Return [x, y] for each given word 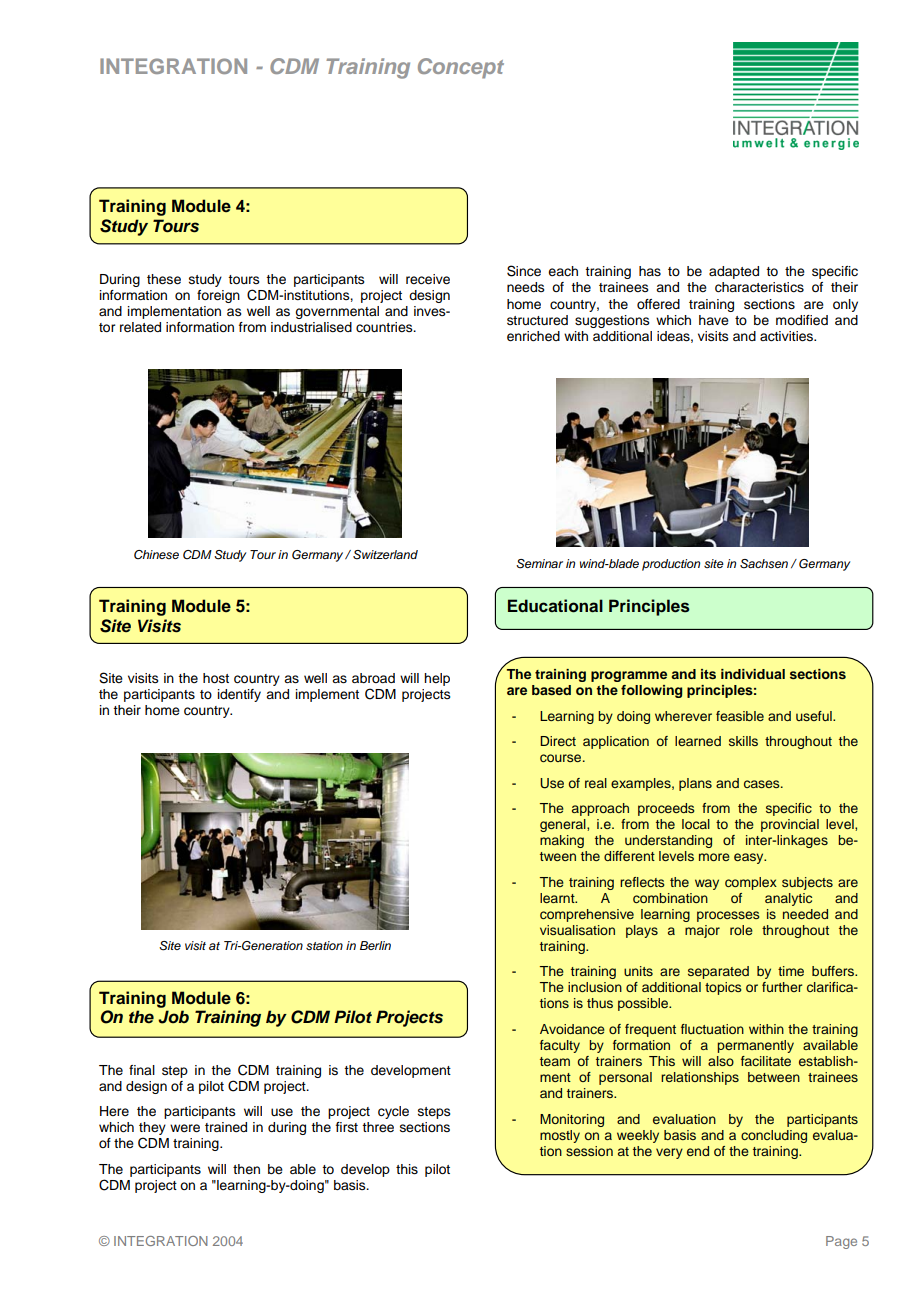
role [741, 930]
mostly [560, 1136]
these [164, 279]
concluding [774, 1136]
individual [753, 674]
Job [173, 1017]
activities [788, 336]
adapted [734, 272]
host [216, 678]
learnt [558, 898]
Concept [461, 68]
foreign [218, 296]
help [437, 679]
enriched [533, 336]
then [246, 1169]
